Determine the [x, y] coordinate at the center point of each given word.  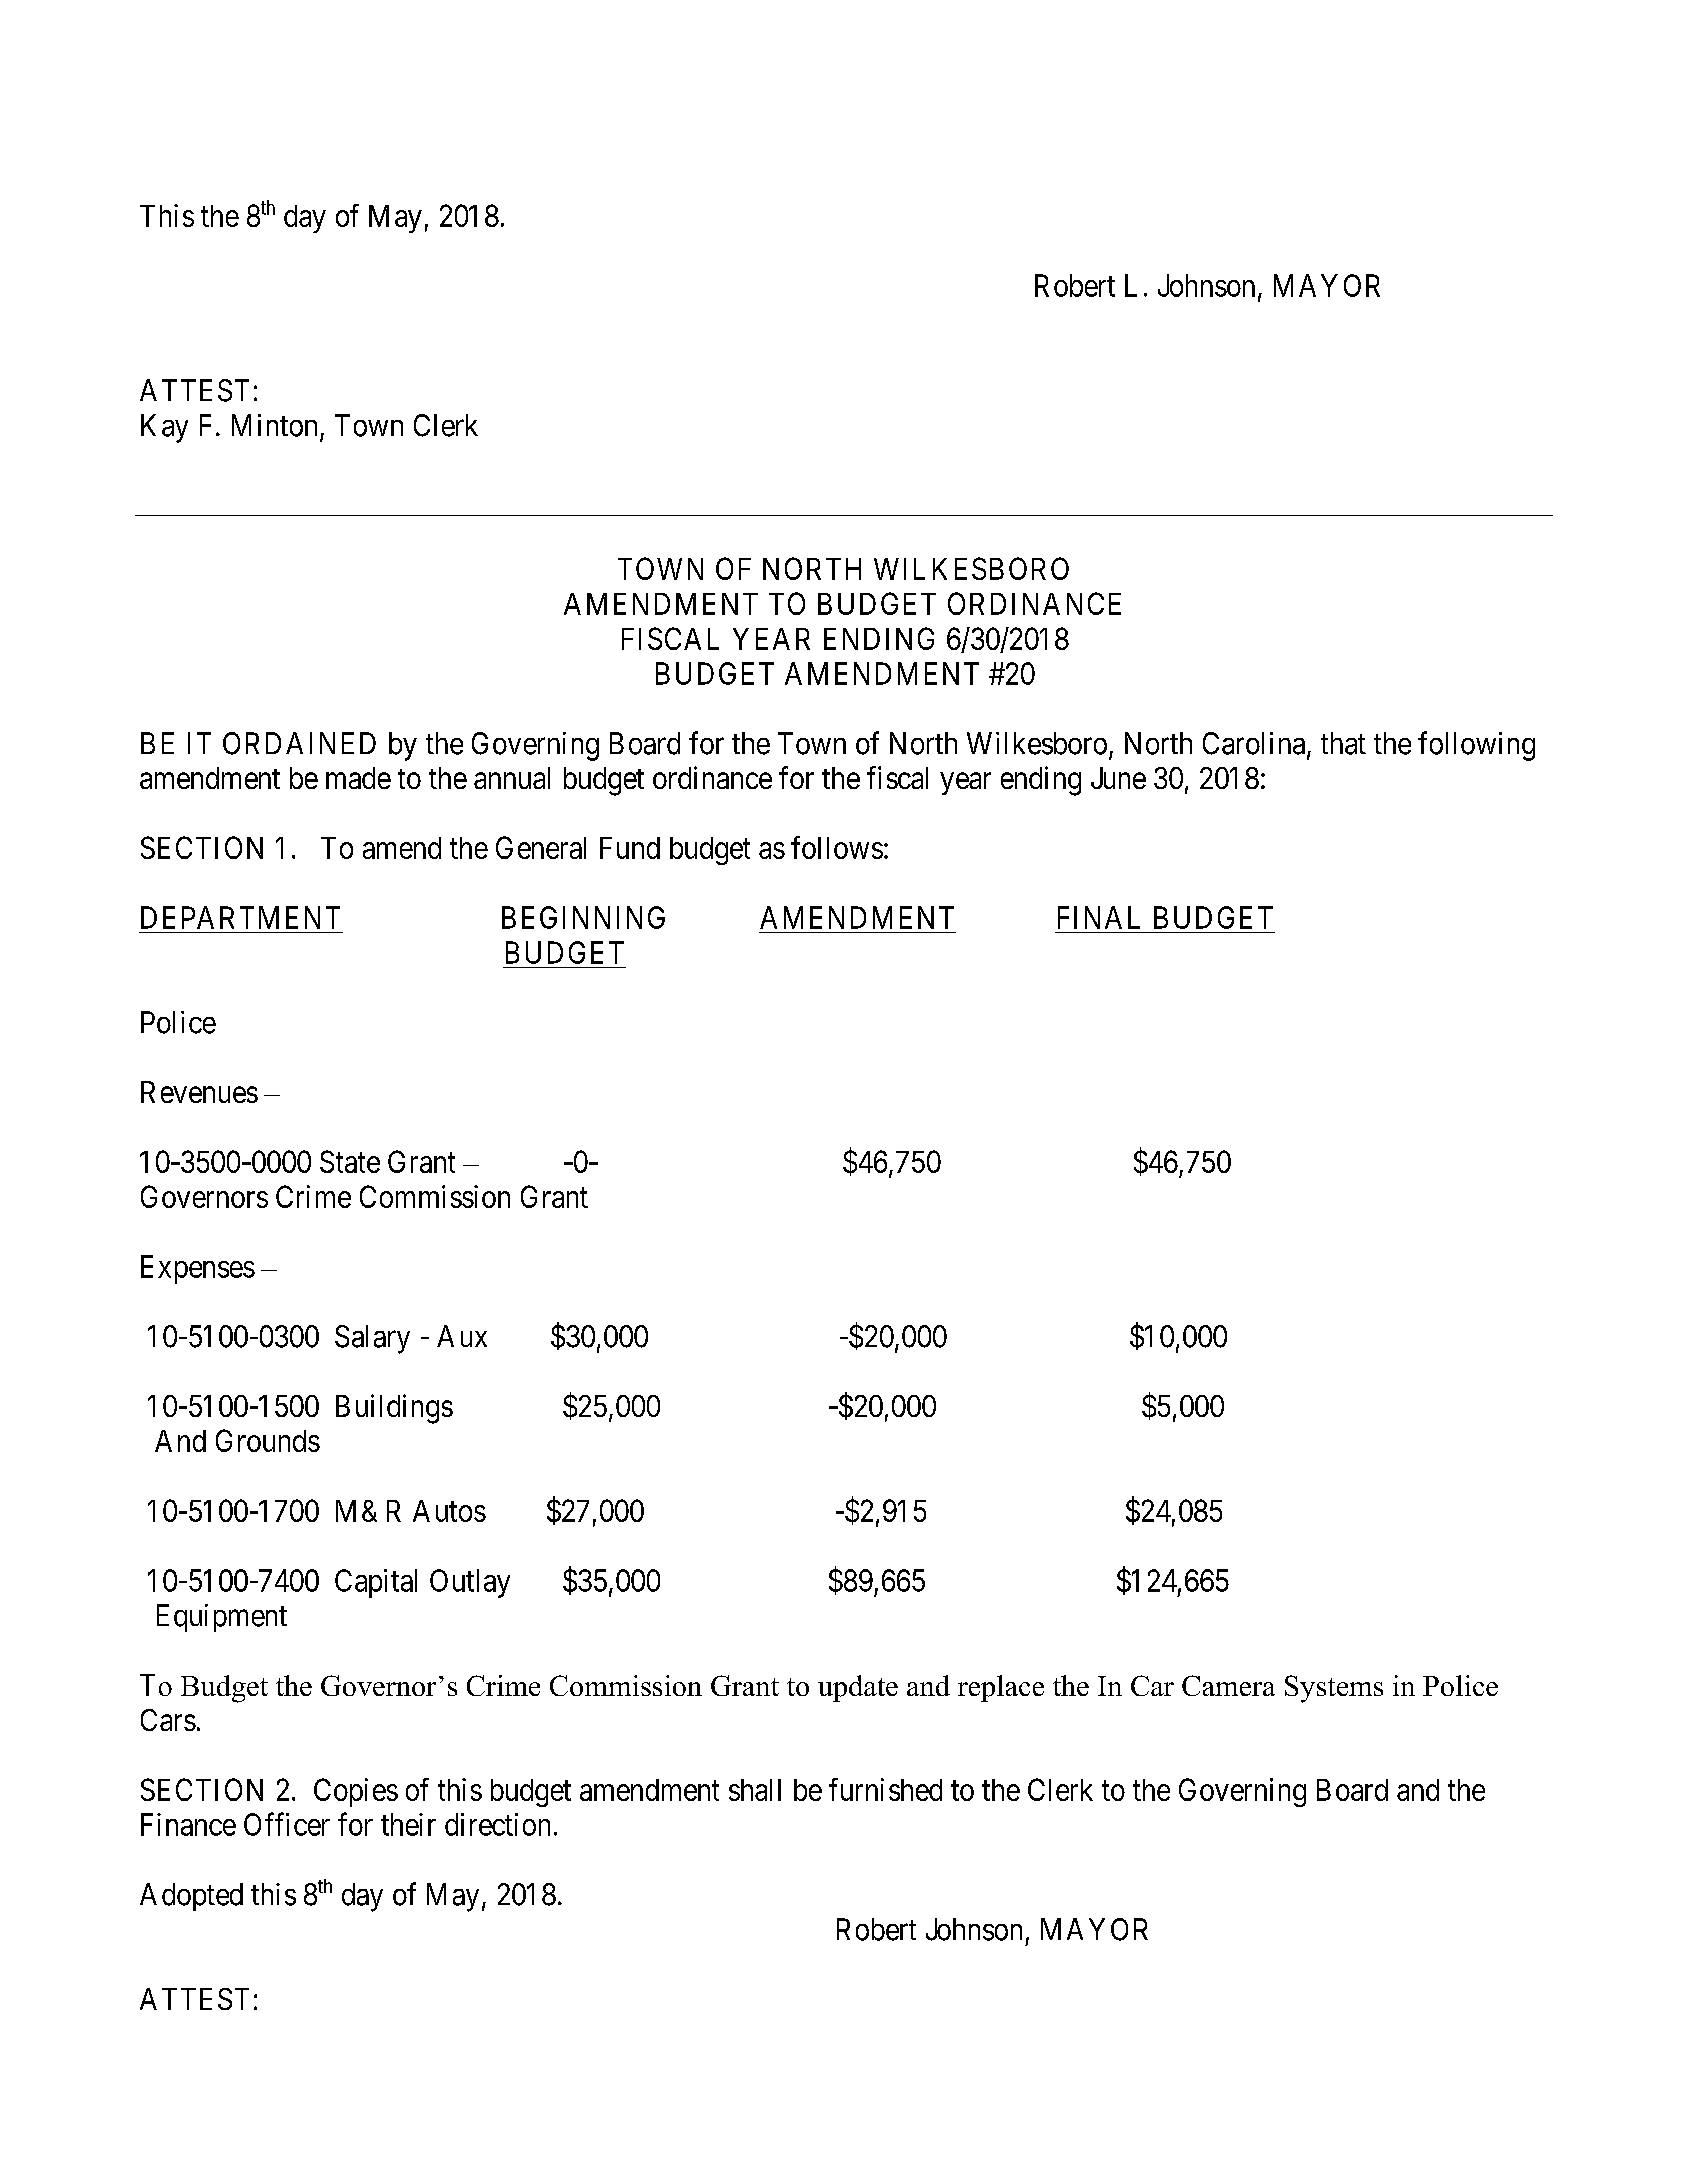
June [1118, 778]
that [1343, 743]
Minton [274, 425]
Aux [462, 1336]
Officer [287, 1824]
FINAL [1099, 917]
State [350, 1161]
